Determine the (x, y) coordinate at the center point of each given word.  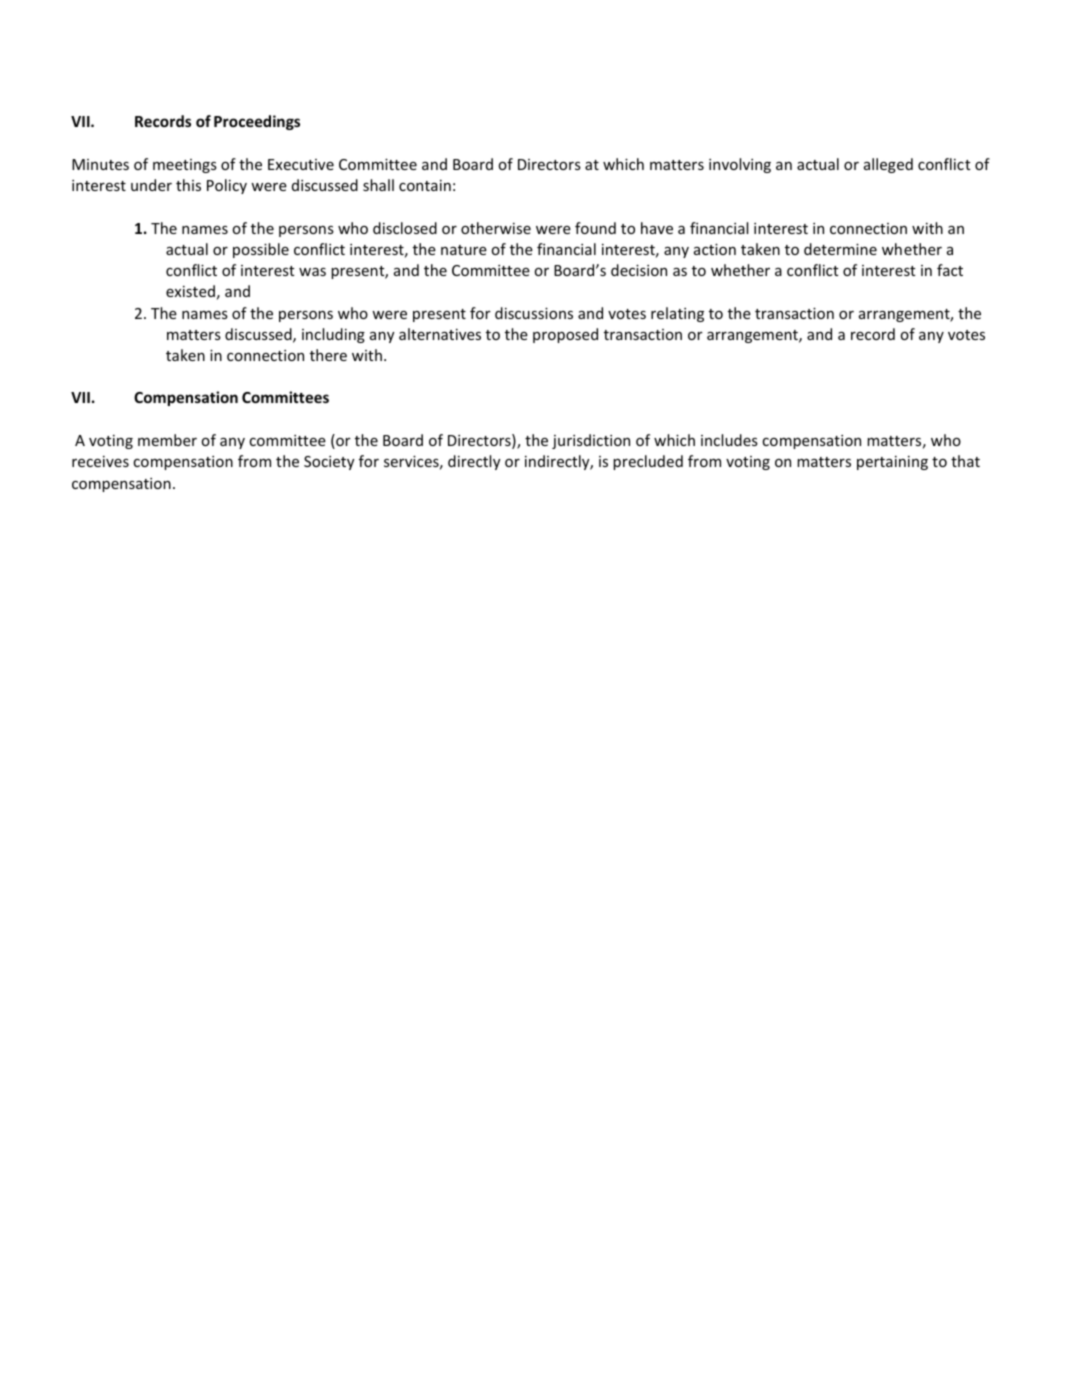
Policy (227, 186)
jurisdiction (591, 441)
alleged (888, 165)
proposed (565, 335)
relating (677, 314)
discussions (534, 313)
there (328, 355)
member (167, 440)
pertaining (892, 463)
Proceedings (257, 122)
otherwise (496, 228)
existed (190, 291)
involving (740, 165)
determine (840, 249)
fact (950, 270)
